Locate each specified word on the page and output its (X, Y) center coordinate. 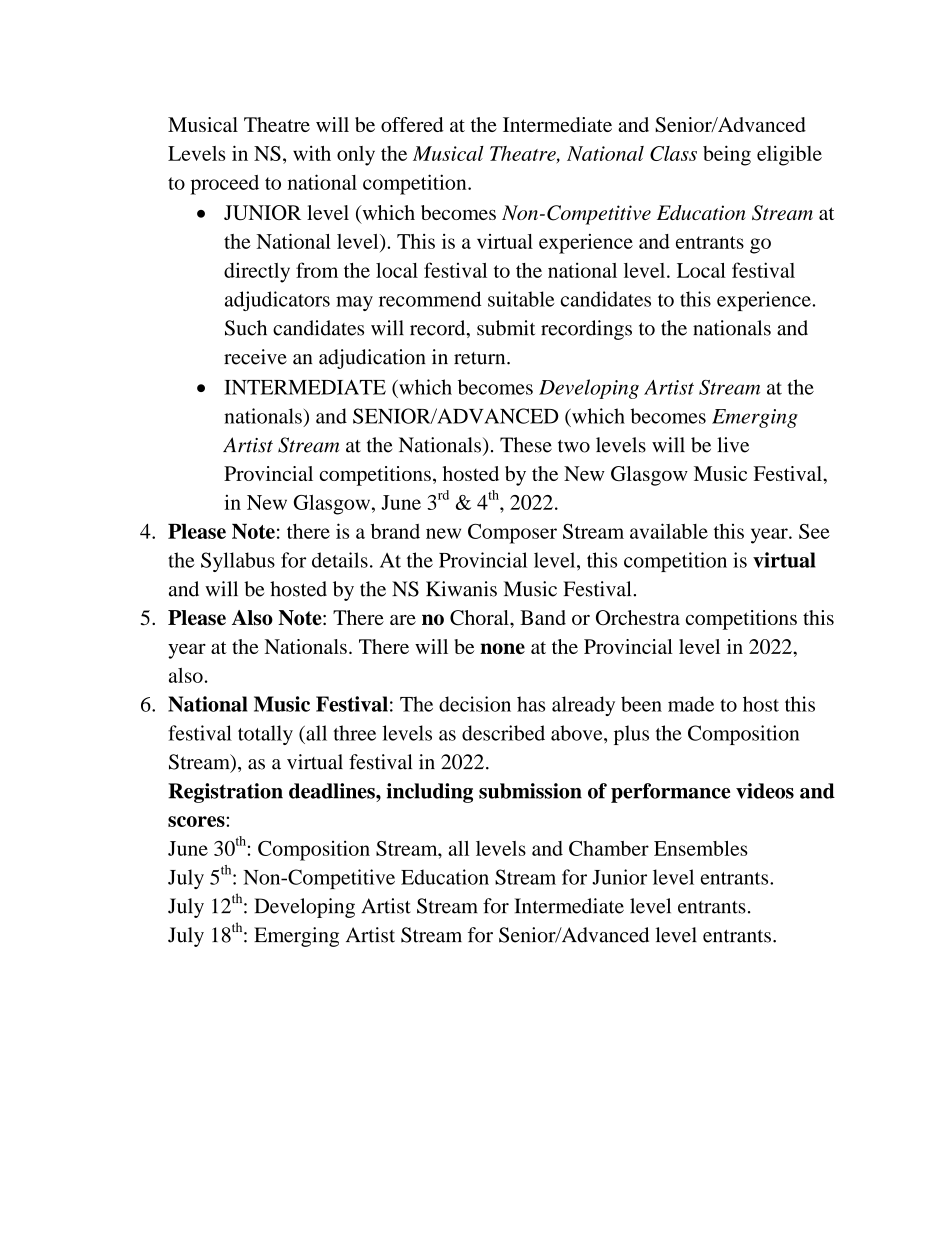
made (691, 704)
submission (530, 791)
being (727, 155)
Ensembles (701, 848)
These (526, 445)
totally (265, 735)
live (733, 445)
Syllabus (238, 562)
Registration (225, 793)
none (502, 648)
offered (412, 124)
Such (246, 328)
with (312, 153)
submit (506, 328)
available (669, 531)
